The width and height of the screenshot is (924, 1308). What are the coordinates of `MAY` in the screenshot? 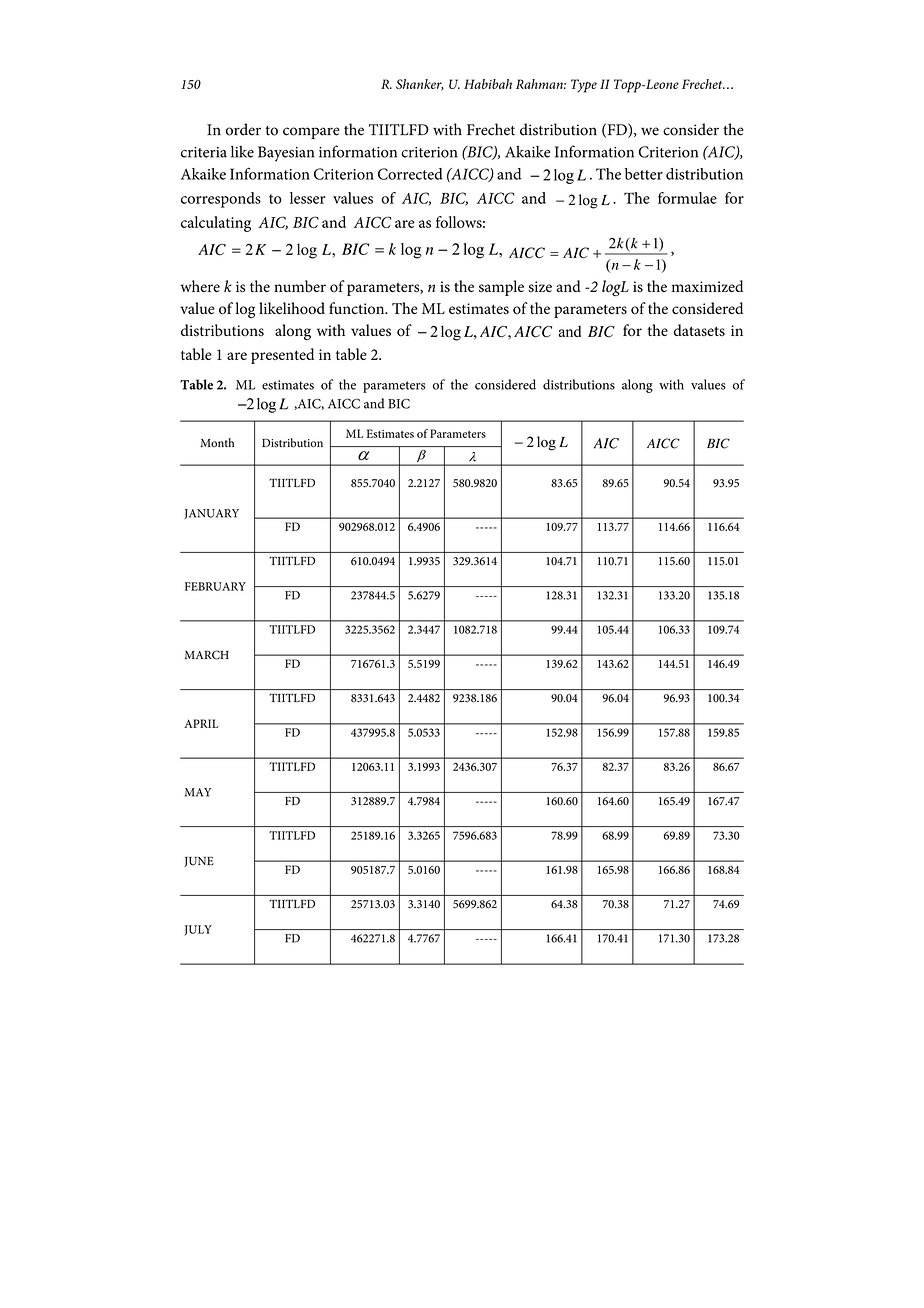 It's located at (198, 792).
